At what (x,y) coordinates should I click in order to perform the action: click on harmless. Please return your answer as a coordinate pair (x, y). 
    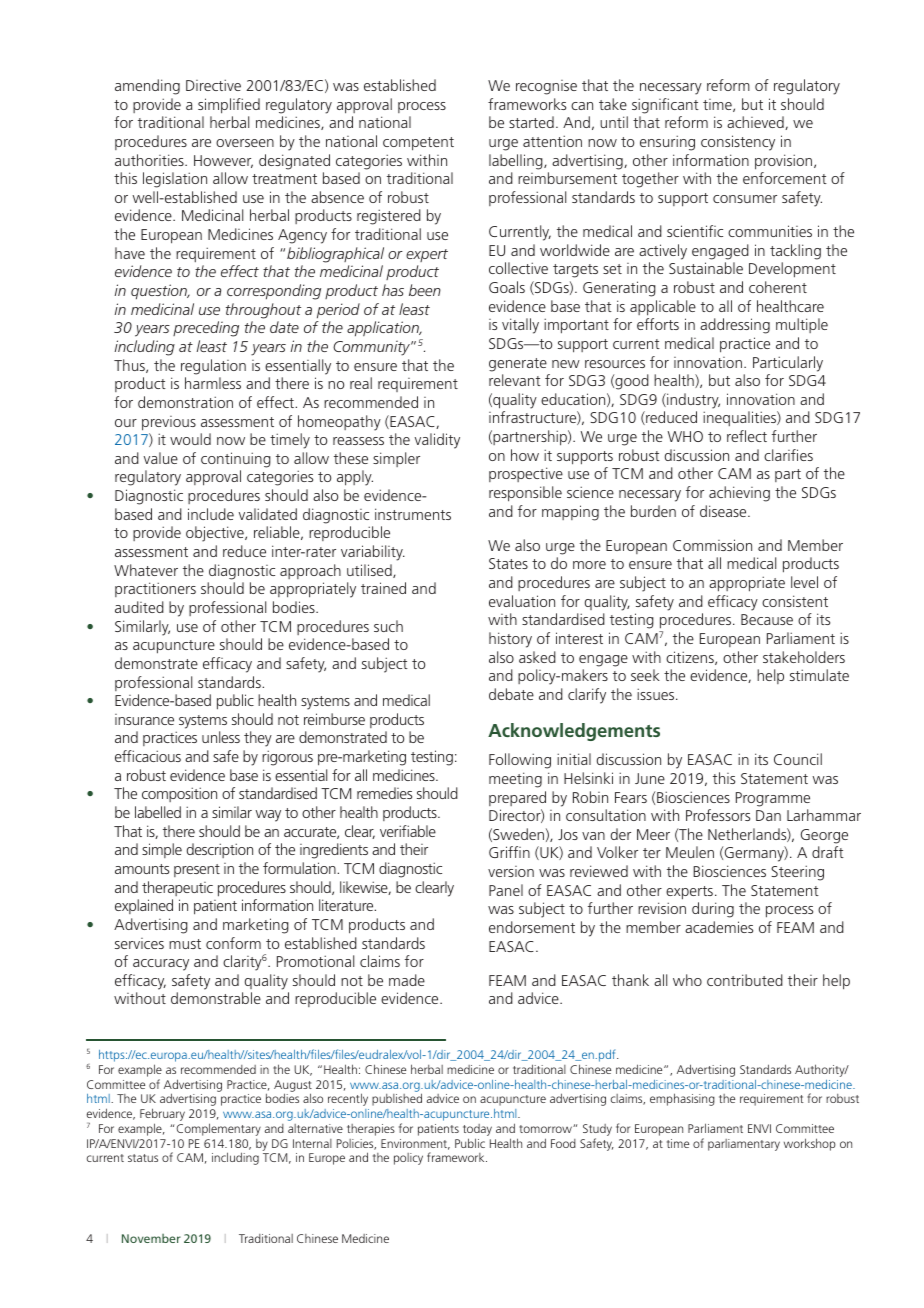
    Looking at the image, I should click on (213, 383).
